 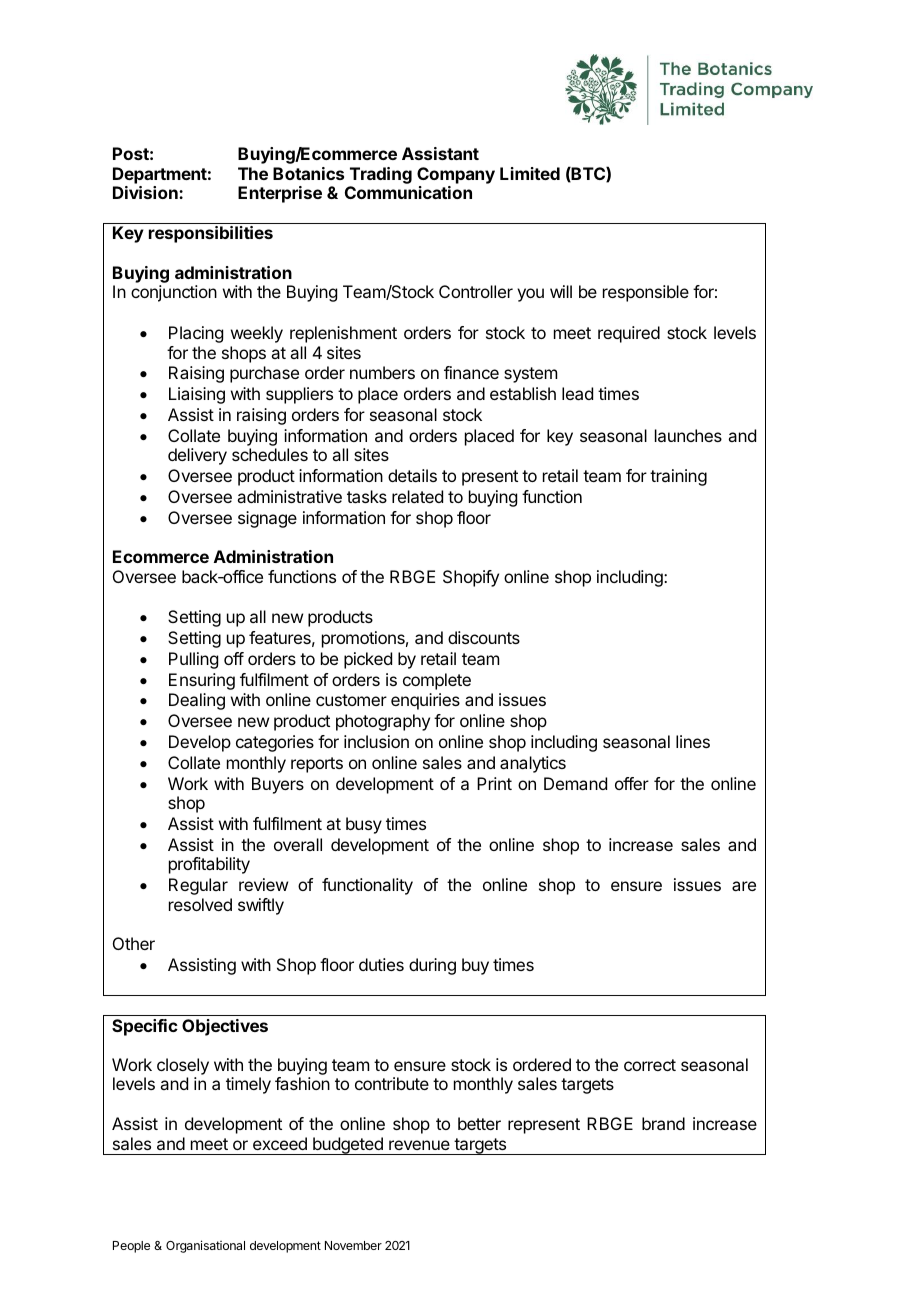 What do you see at coordinates (205, 1246) in the screenshot?
I see `Organisational` at bounding box center [205, 1246].
